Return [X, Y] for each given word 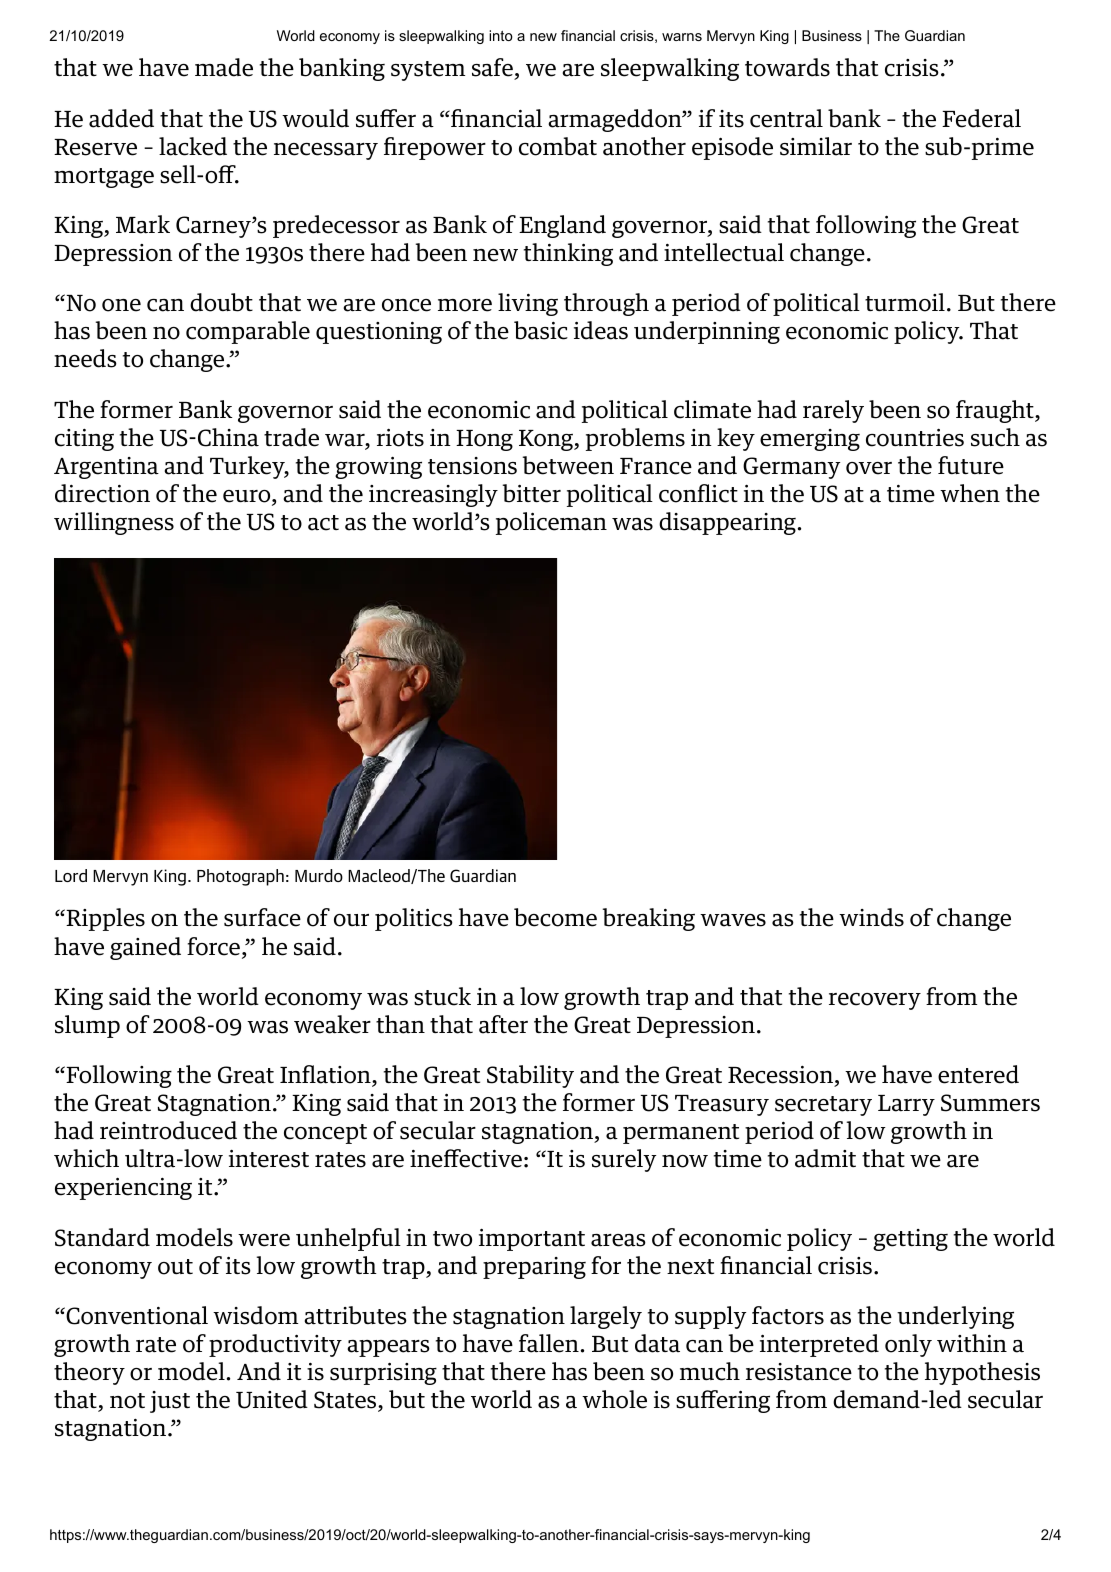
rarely [833, 411]
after [503, 1024]
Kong [547, 440]
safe [492, 67]
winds [871, 917]
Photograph [240, 877]
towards [787, 67]
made [224, 67]
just [170, 1402]
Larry [906, 1105]
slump [87, 1026]
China [227, 437]
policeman [551, 523]
